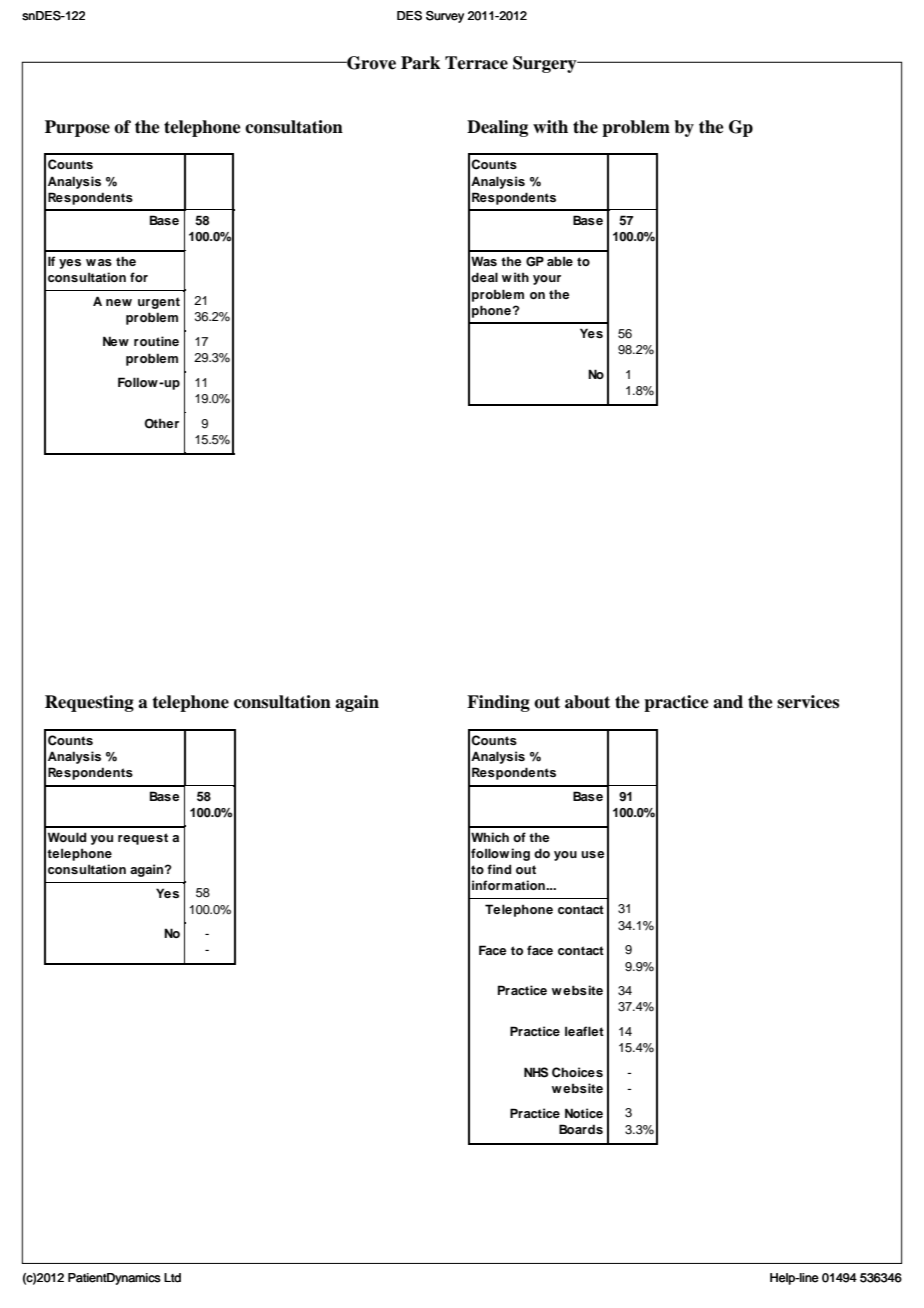  I want to click on Purpose, so click(77, 128).
